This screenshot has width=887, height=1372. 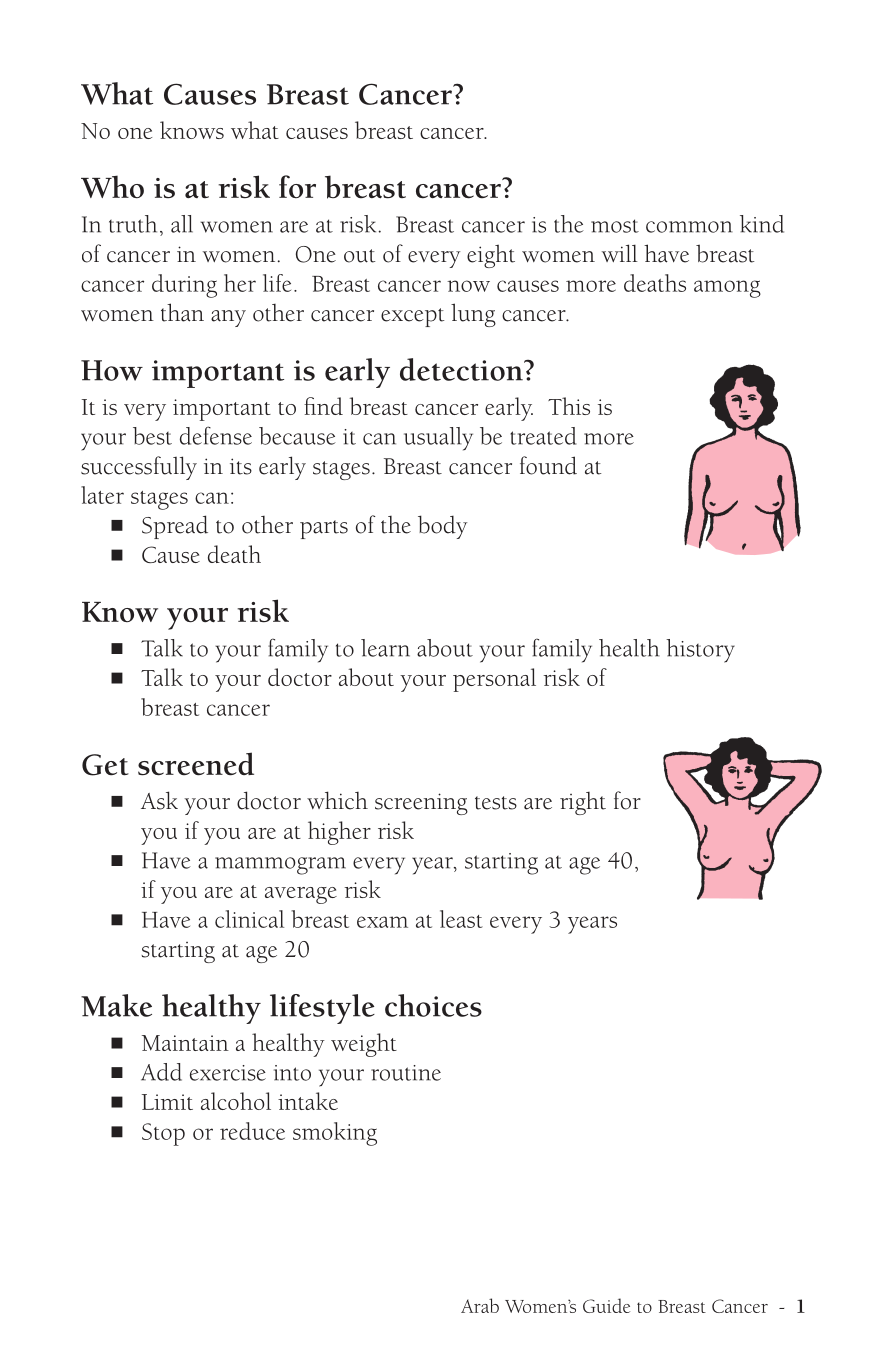 What do you see at coordinates (700, 651) in the screenshot?
I see `history` at bounding box center [700, 651].
